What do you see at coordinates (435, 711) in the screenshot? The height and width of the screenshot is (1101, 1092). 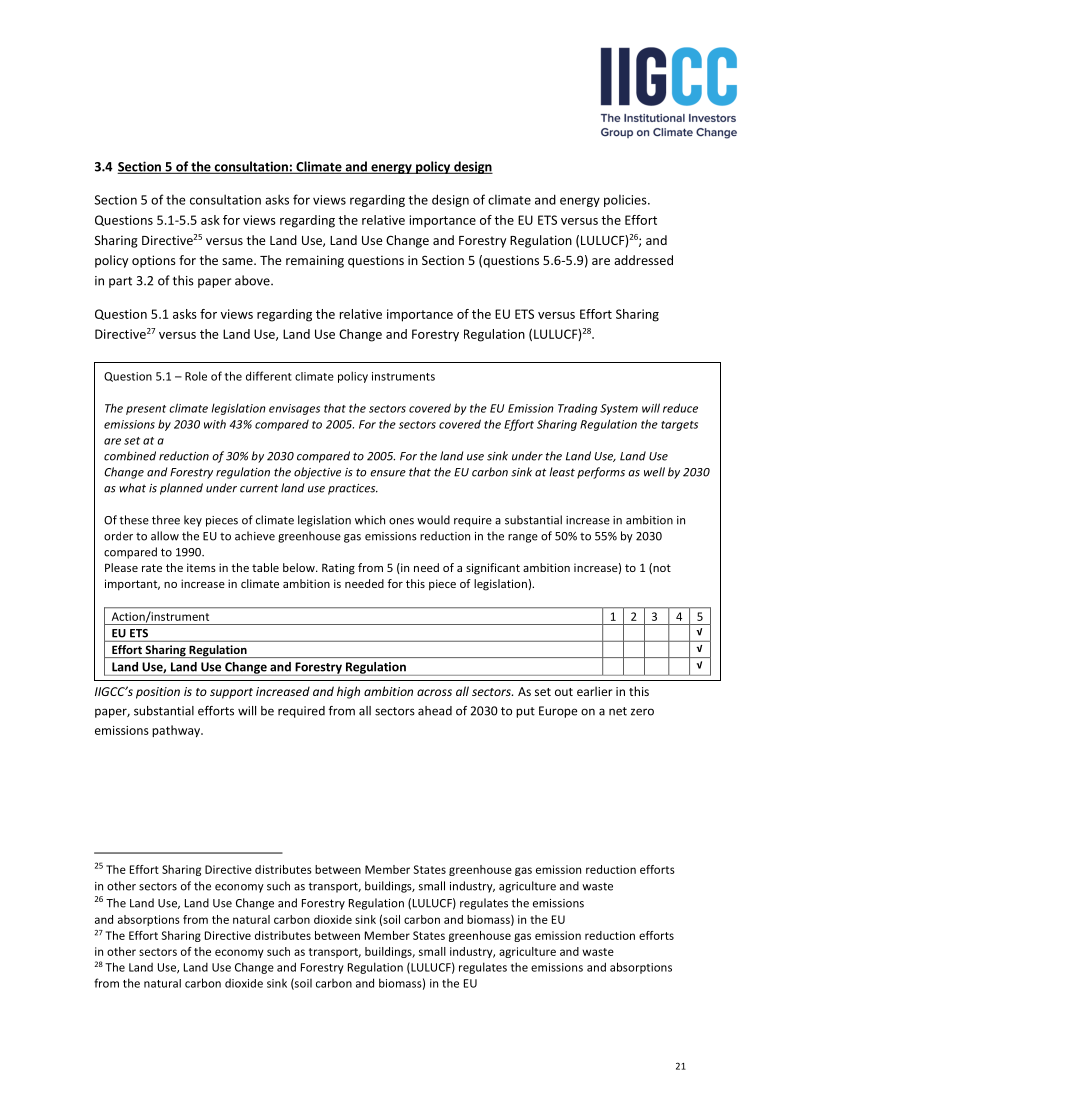 I see `ahead` at bounding box center [435, 711].
